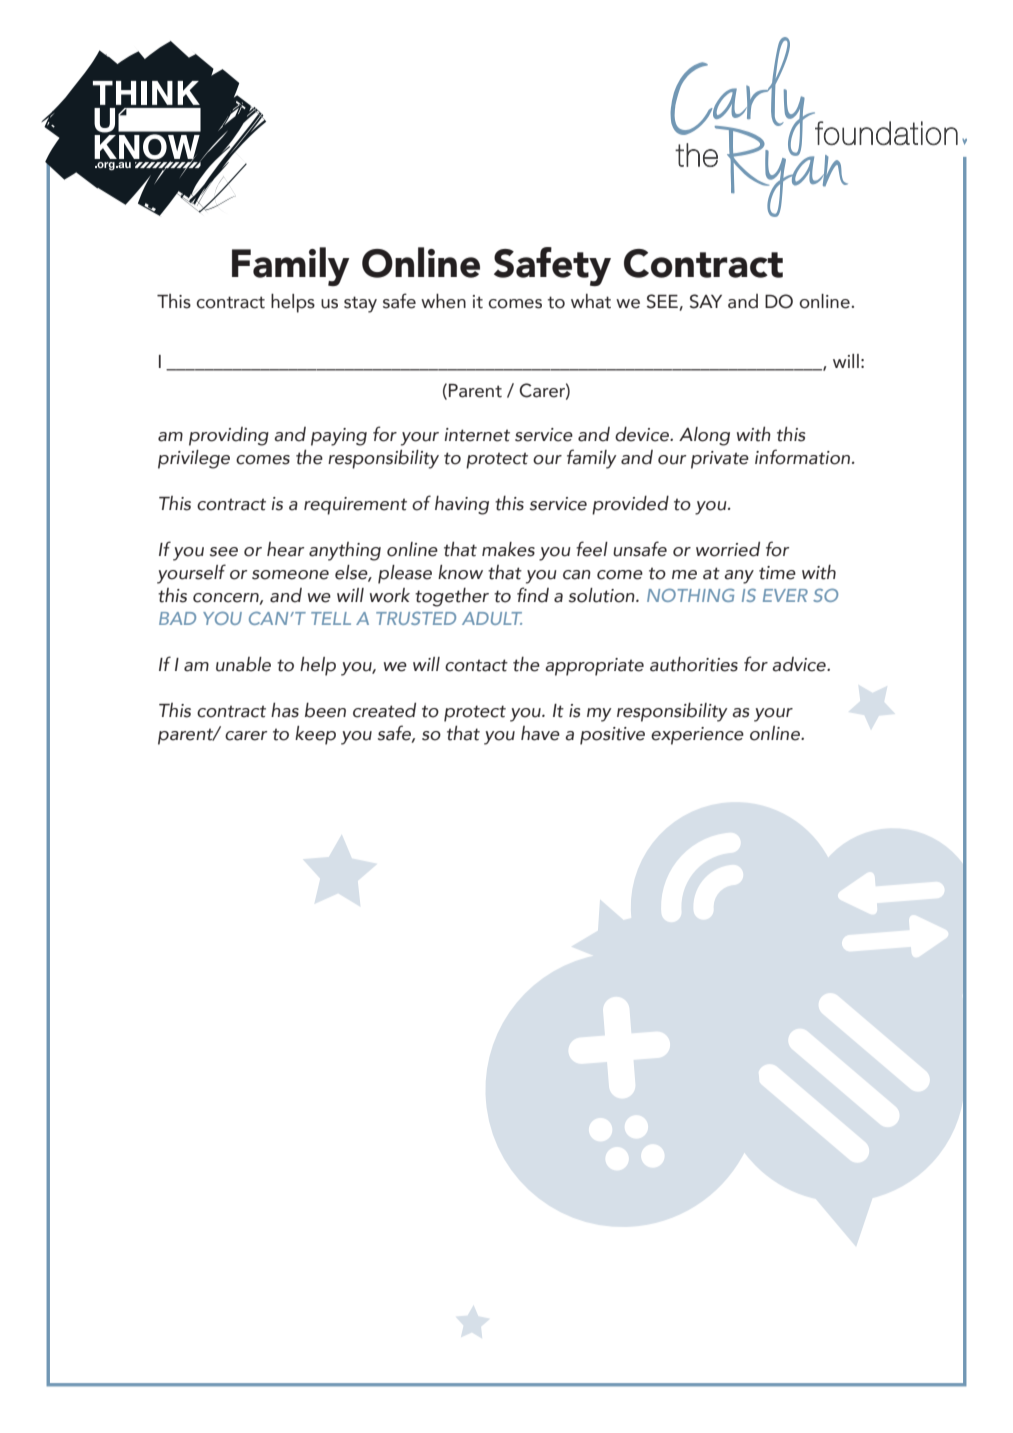  I want to click on having, so click(462, 505).
